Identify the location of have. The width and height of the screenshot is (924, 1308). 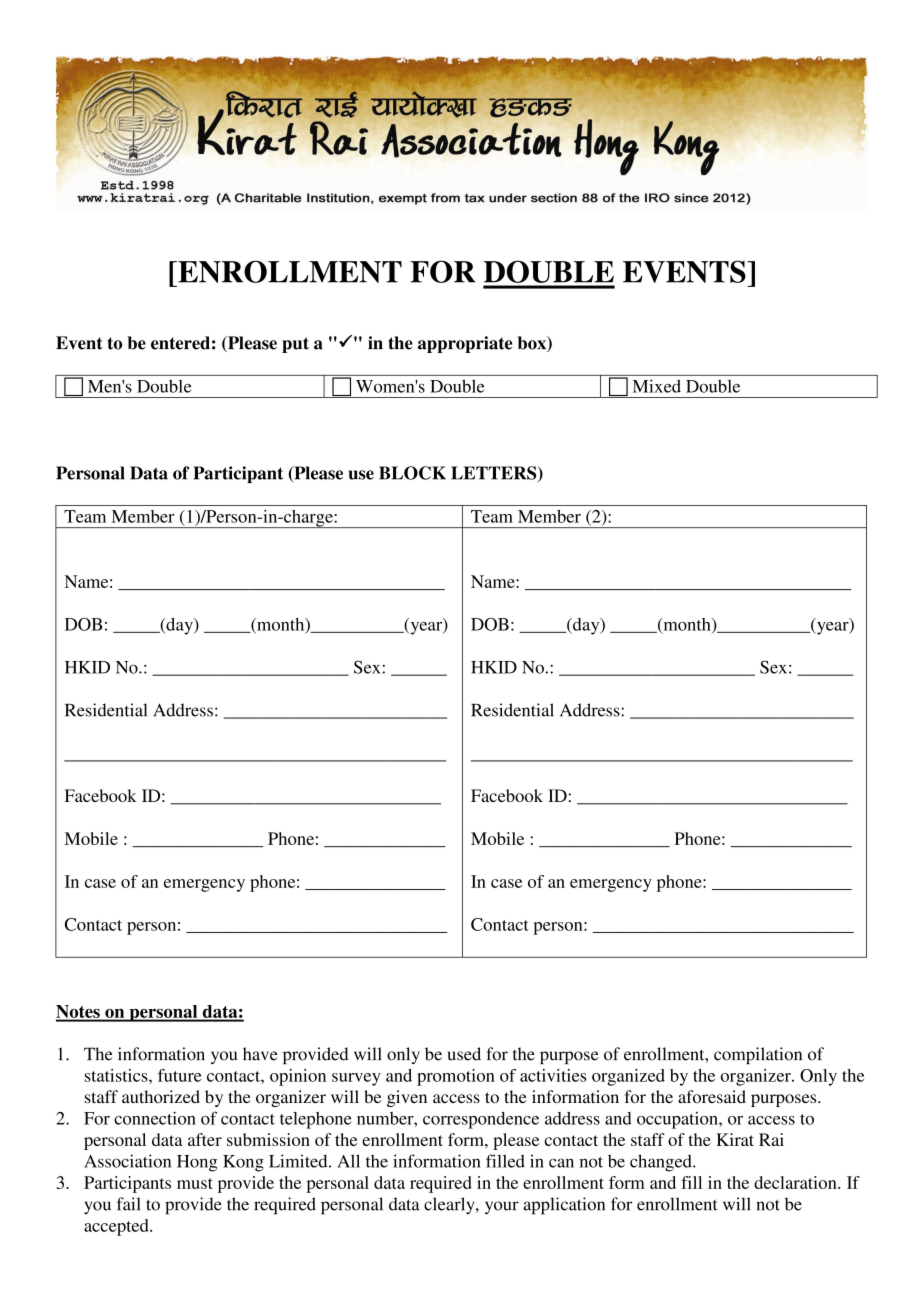
(260, 1054).
